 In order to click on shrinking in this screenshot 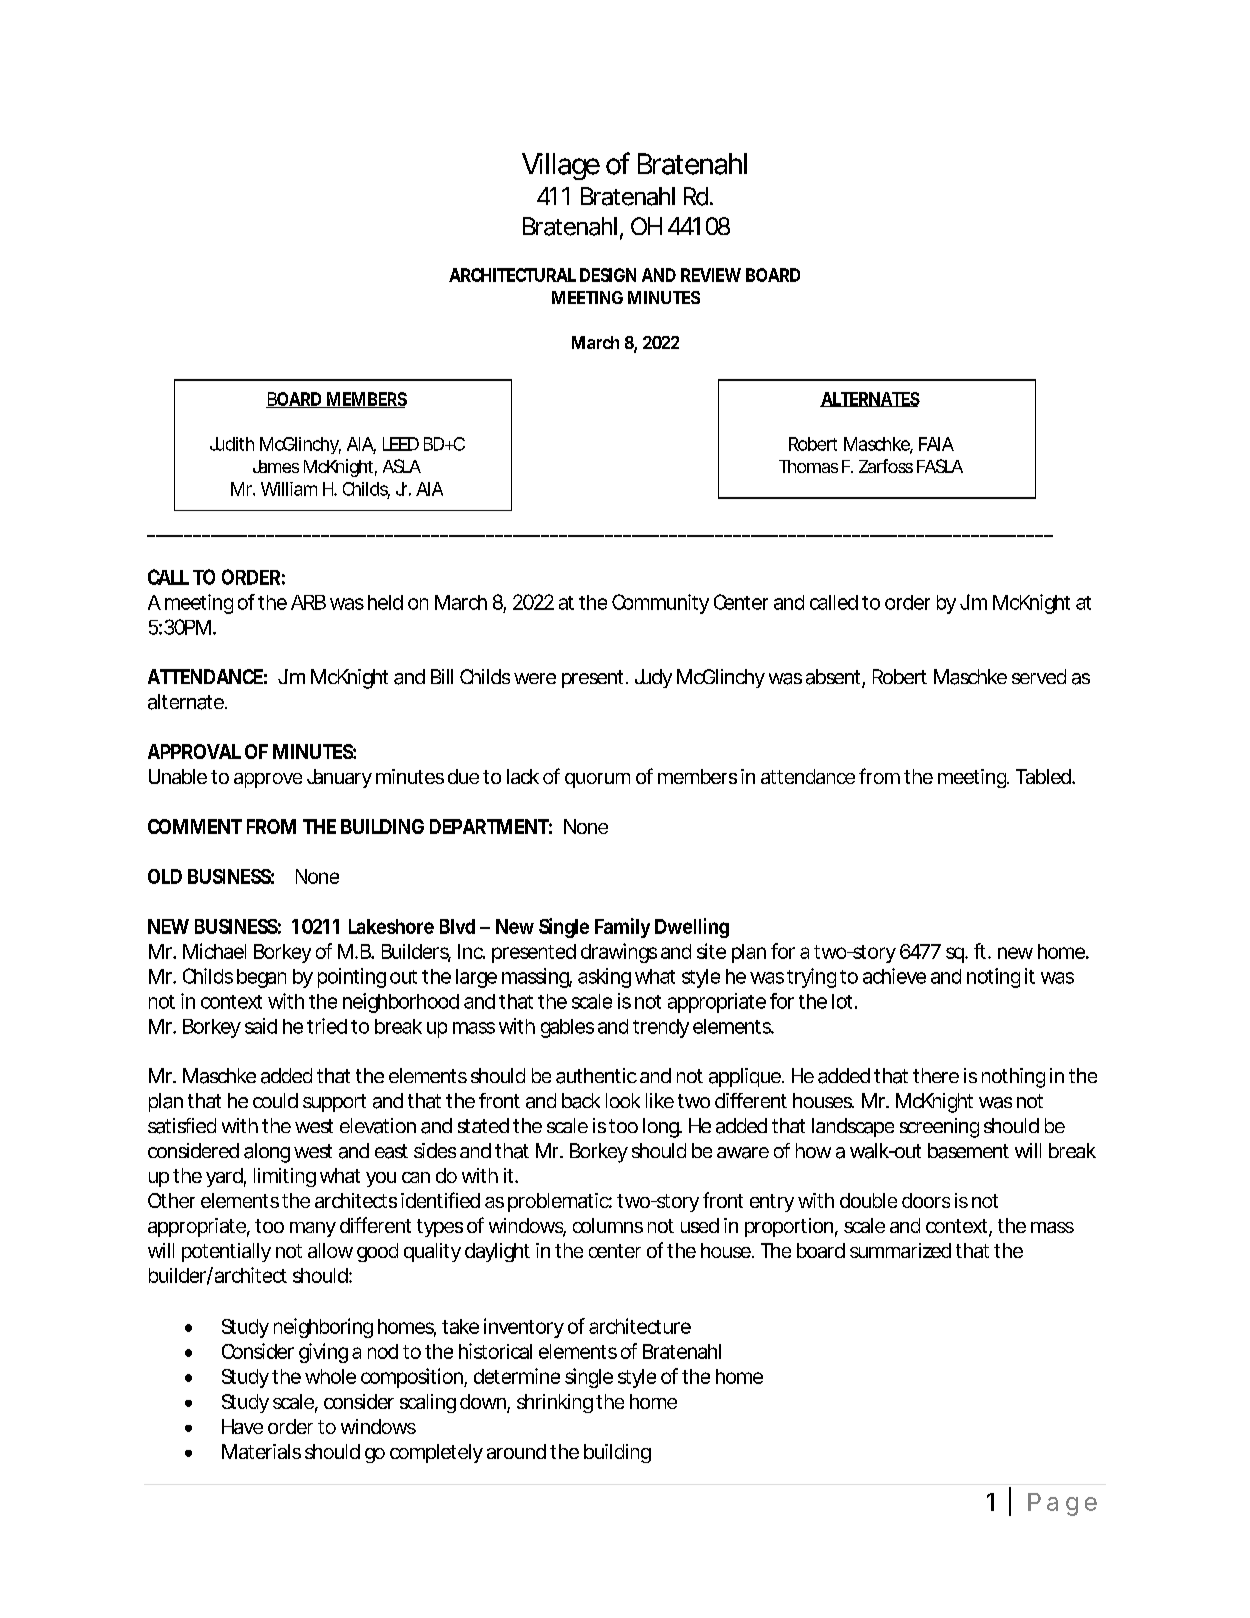, I will do `click(555, 1403)`.
